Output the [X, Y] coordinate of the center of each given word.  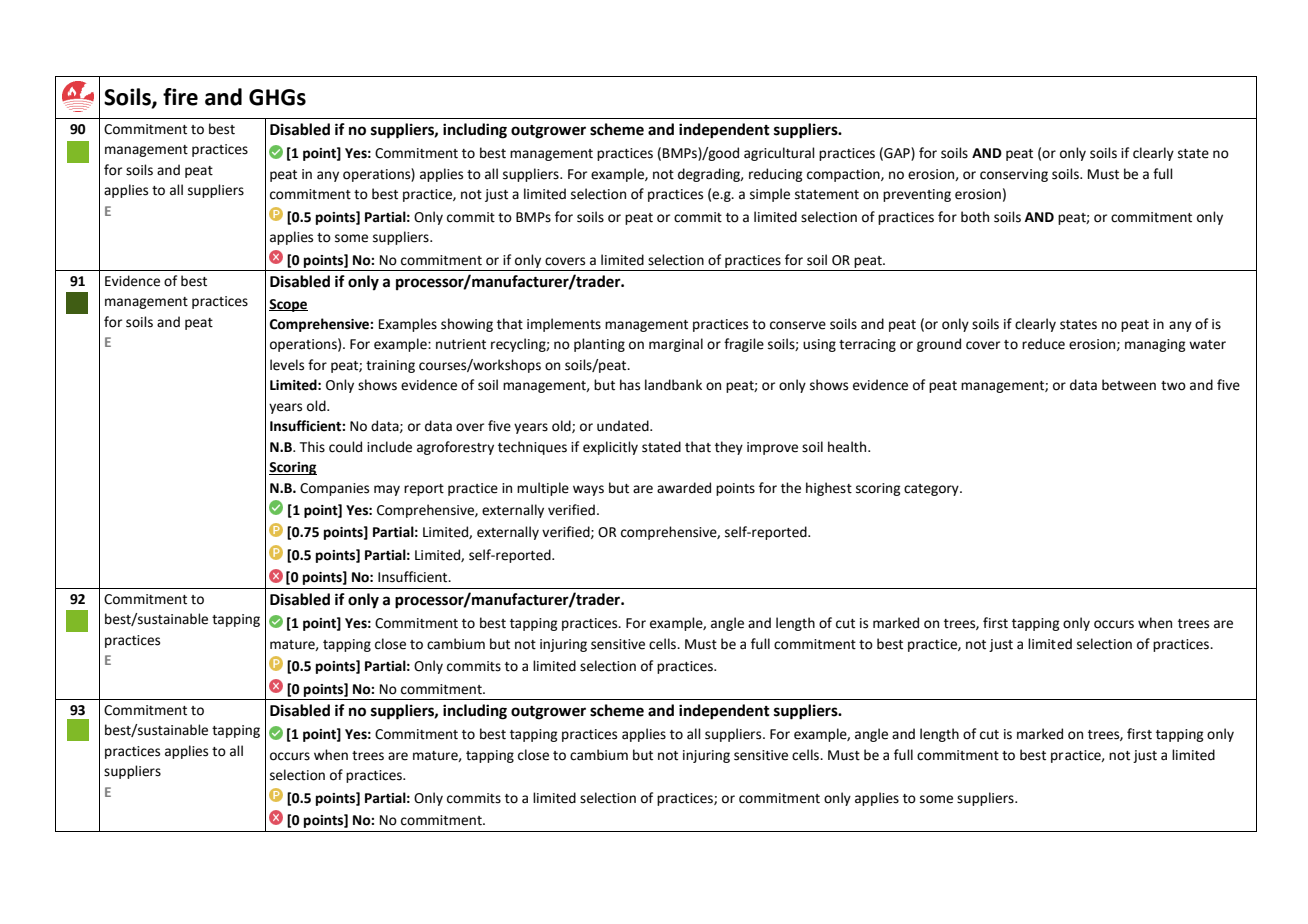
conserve [798, 325]
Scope [288, 305]
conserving [1014, 175]
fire [180, 97]
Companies [334, 489]
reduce [1043, 344]
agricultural [779, 154]
